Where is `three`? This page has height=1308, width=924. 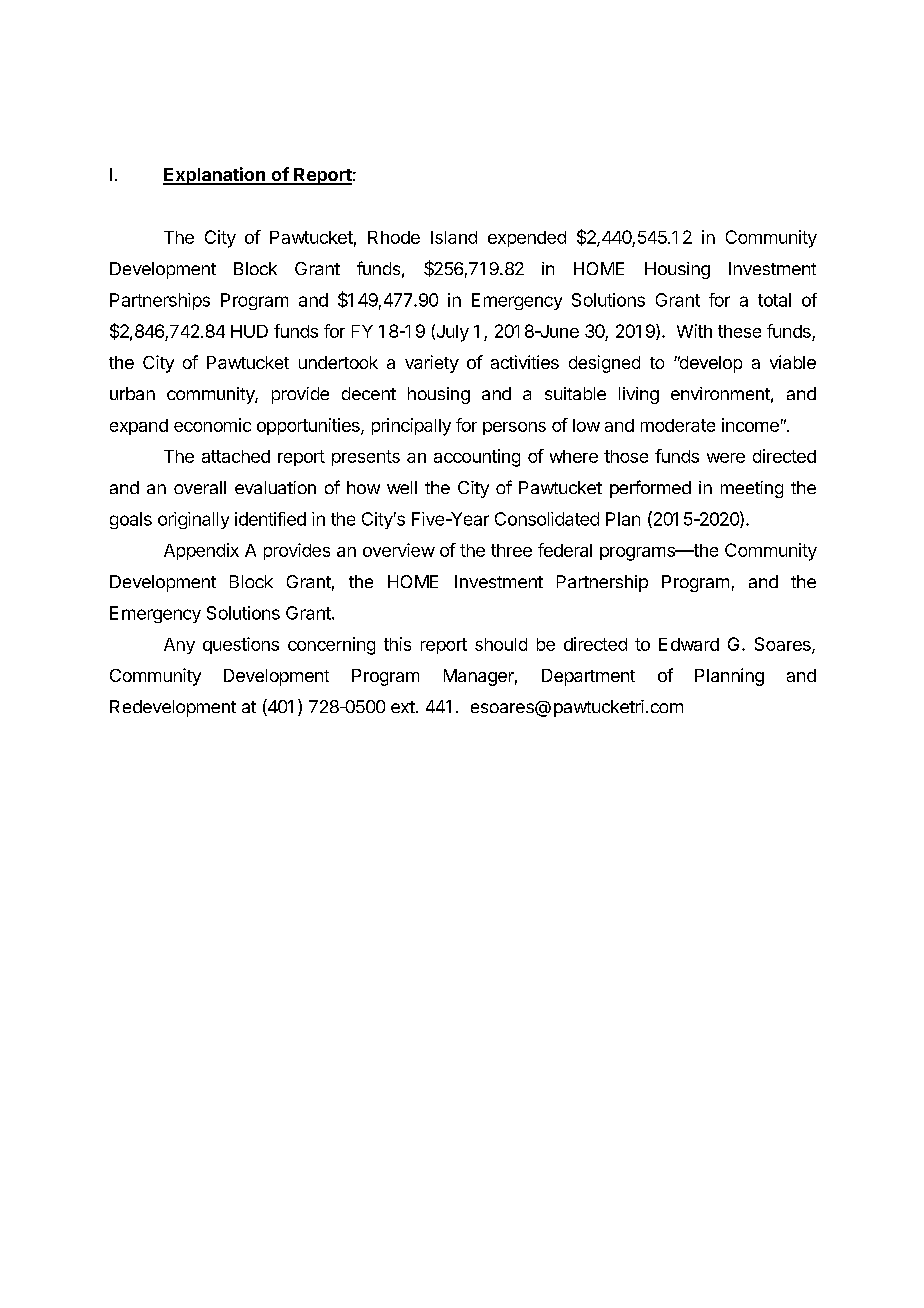
three is located at coordinates (511, 550).
